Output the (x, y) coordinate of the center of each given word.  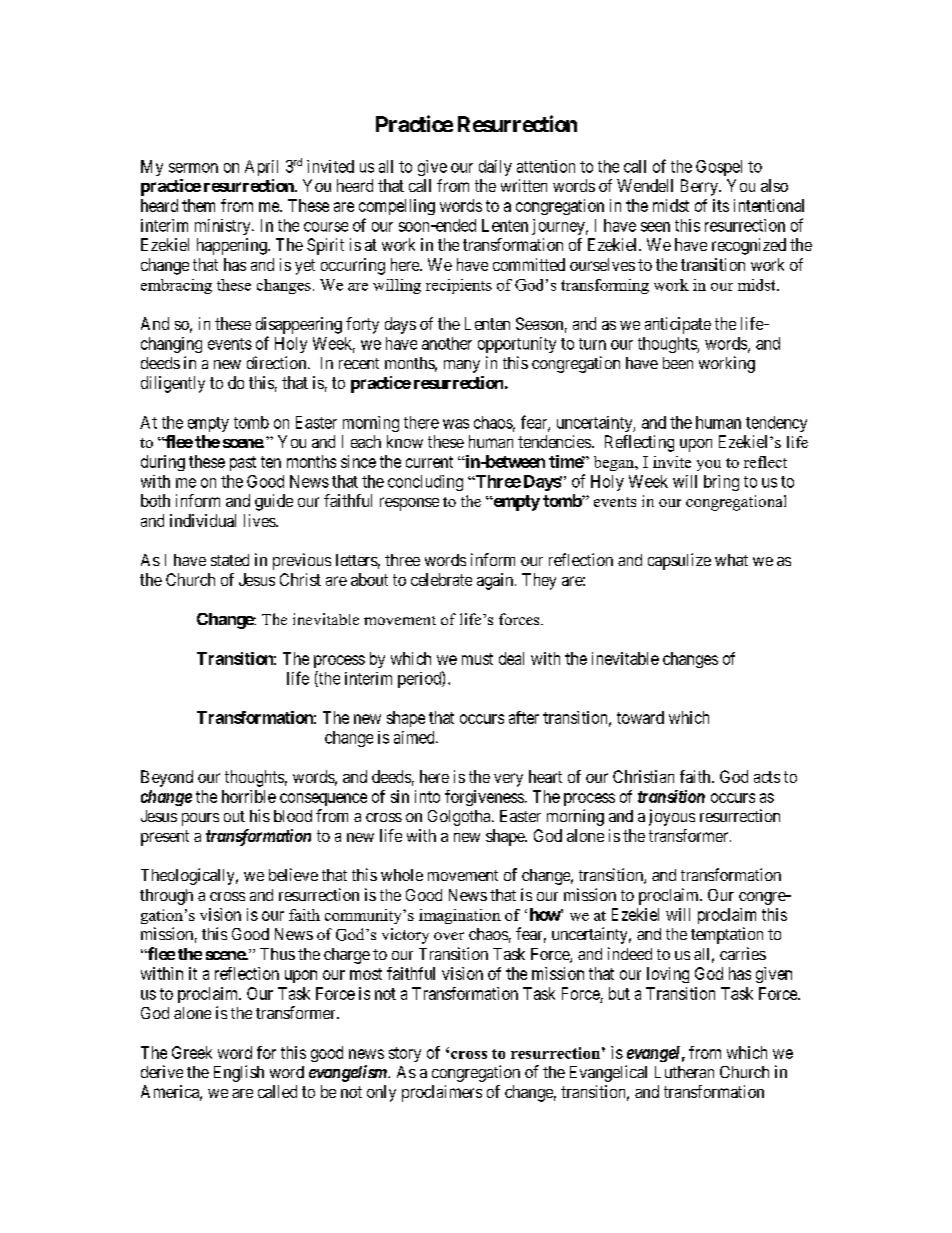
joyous (672, 817)
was (456, 424)
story (405, 1054)
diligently (173, 384)
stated (230, 560)
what (731, 560)
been (678, 363)
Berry (700, 187)
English (239, 1073)
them (198, 205)
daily (495, 168)
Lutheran (684, 1072)
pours (200, 819)
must (477, 659)
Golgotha (460, 818)
